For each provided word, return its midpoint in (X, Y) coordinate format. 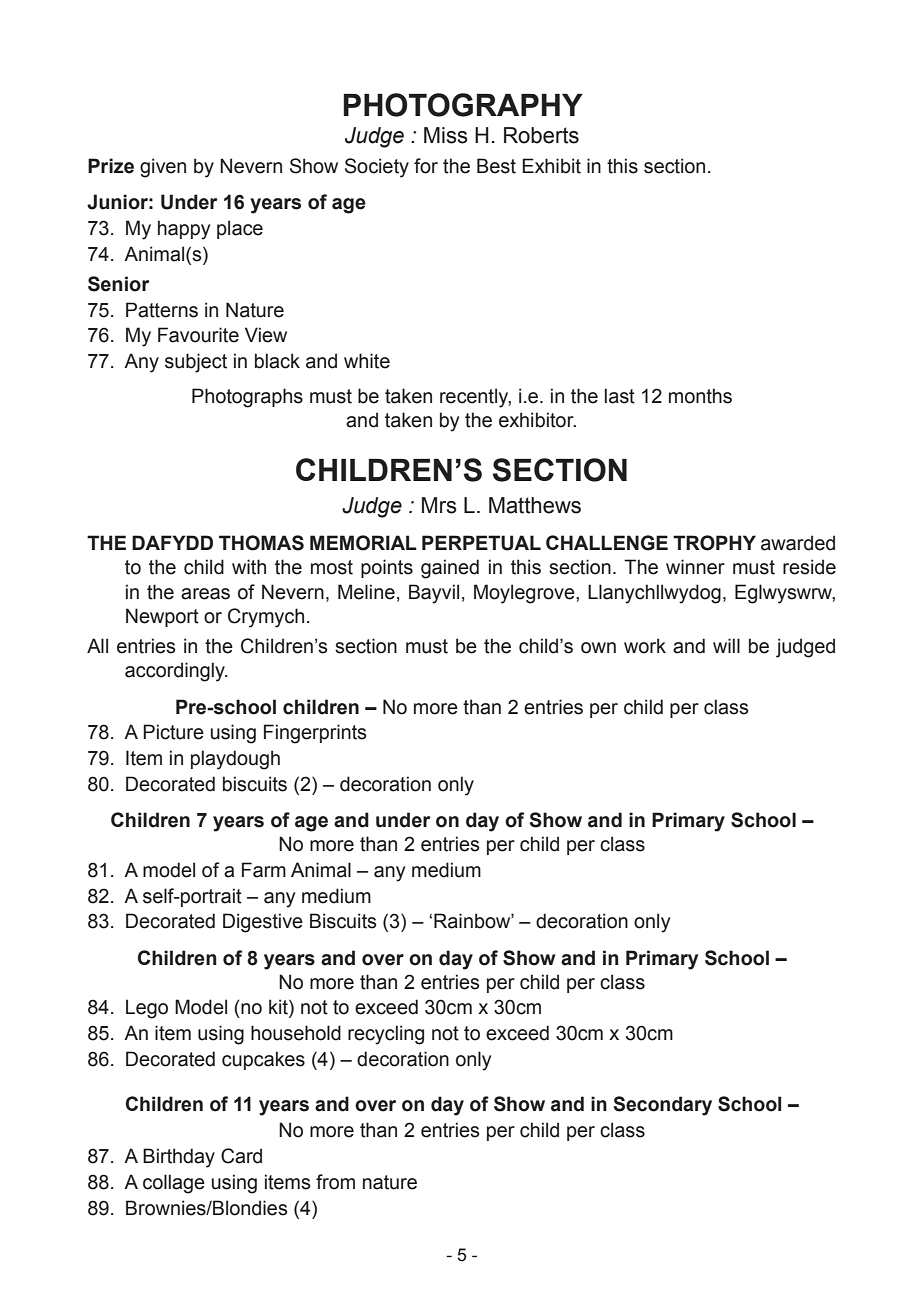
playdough (235, 760)
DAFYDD (172, 542)
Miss (446, 135)
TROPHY (714, 543)
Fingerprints (315, 734)
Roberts (541, 135)
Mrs (439, 505)
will (726, 645)
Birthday (179, 1158)
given (163, 168)
